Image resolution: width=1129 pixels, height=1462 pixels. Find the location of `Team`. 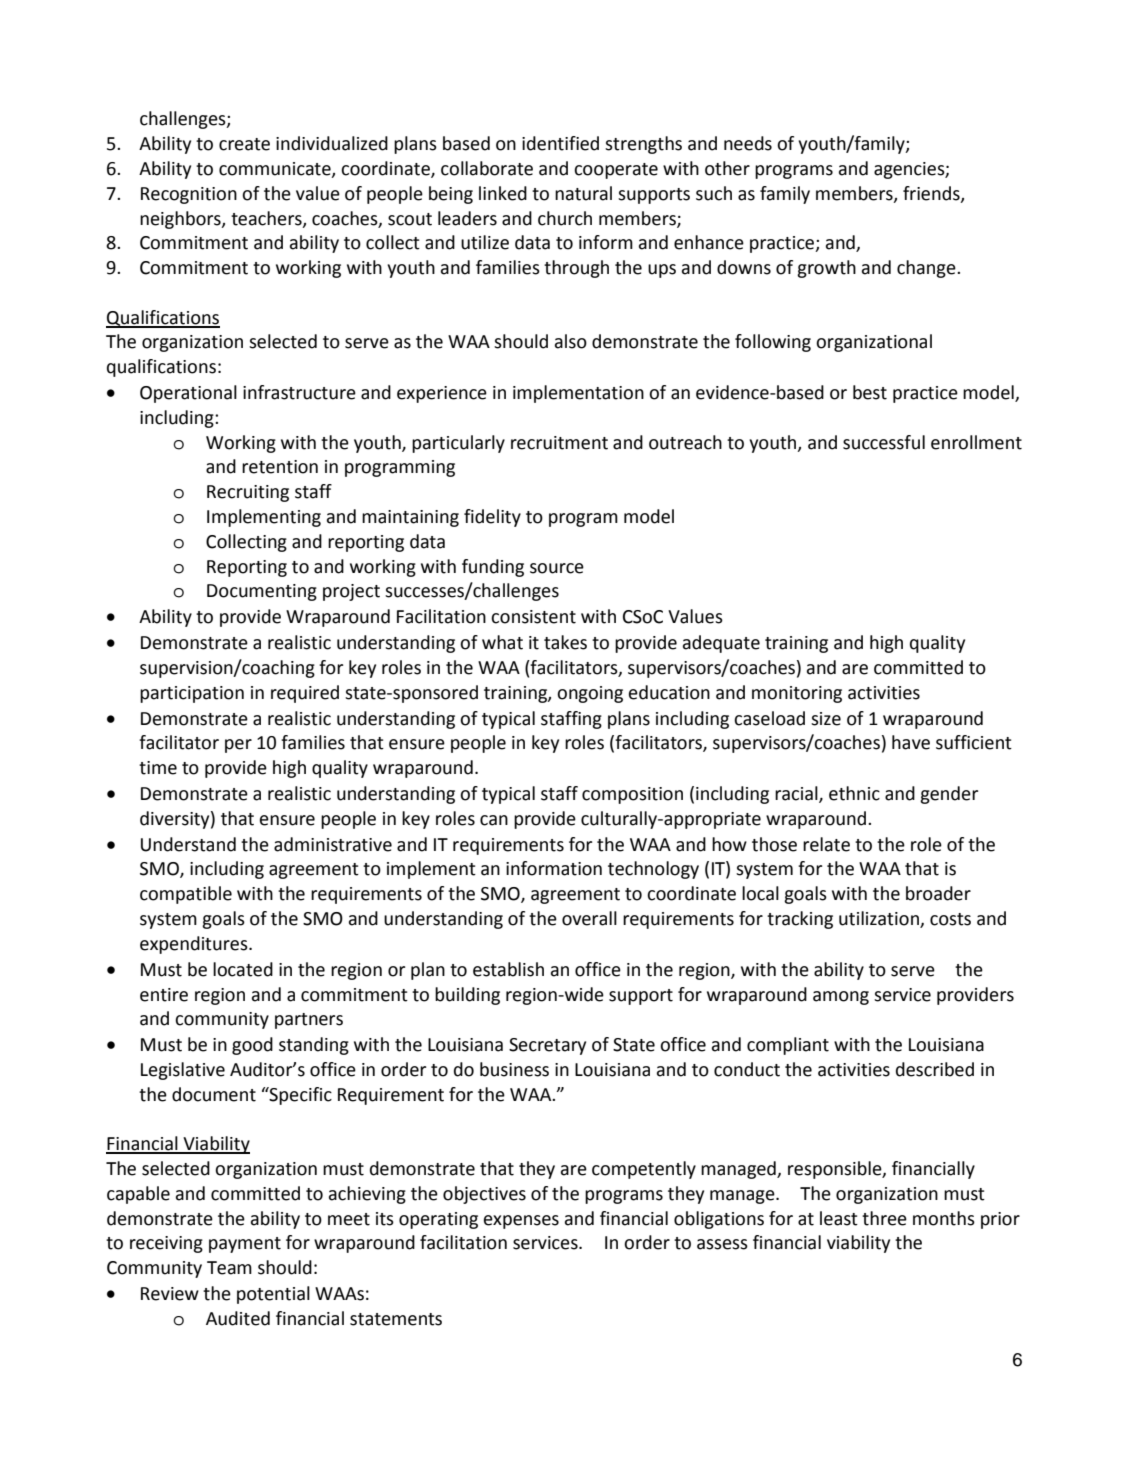

Team is located at coordinates (229, 1268).
